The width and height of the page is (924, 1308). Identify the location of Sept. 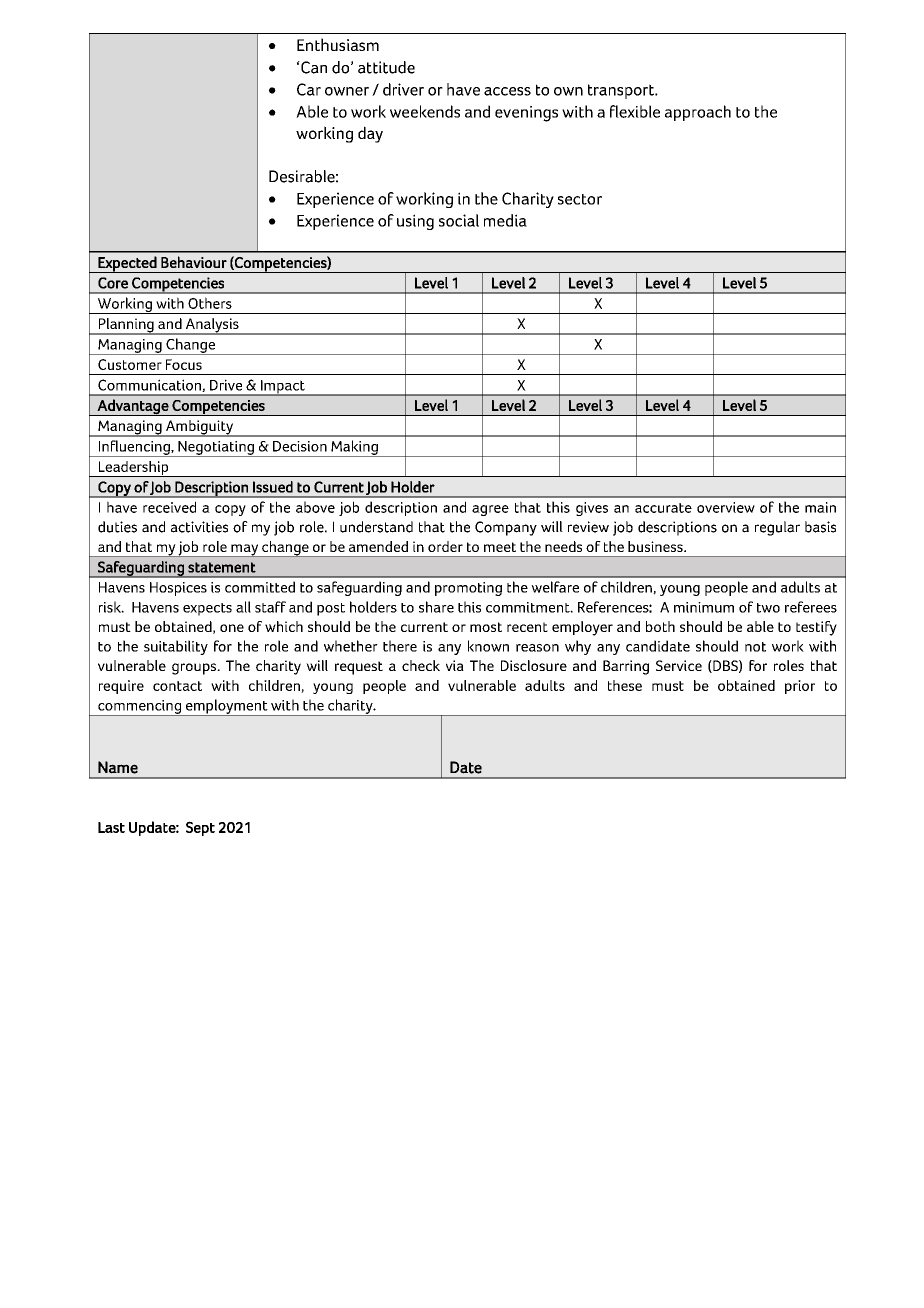
(200, 828).
